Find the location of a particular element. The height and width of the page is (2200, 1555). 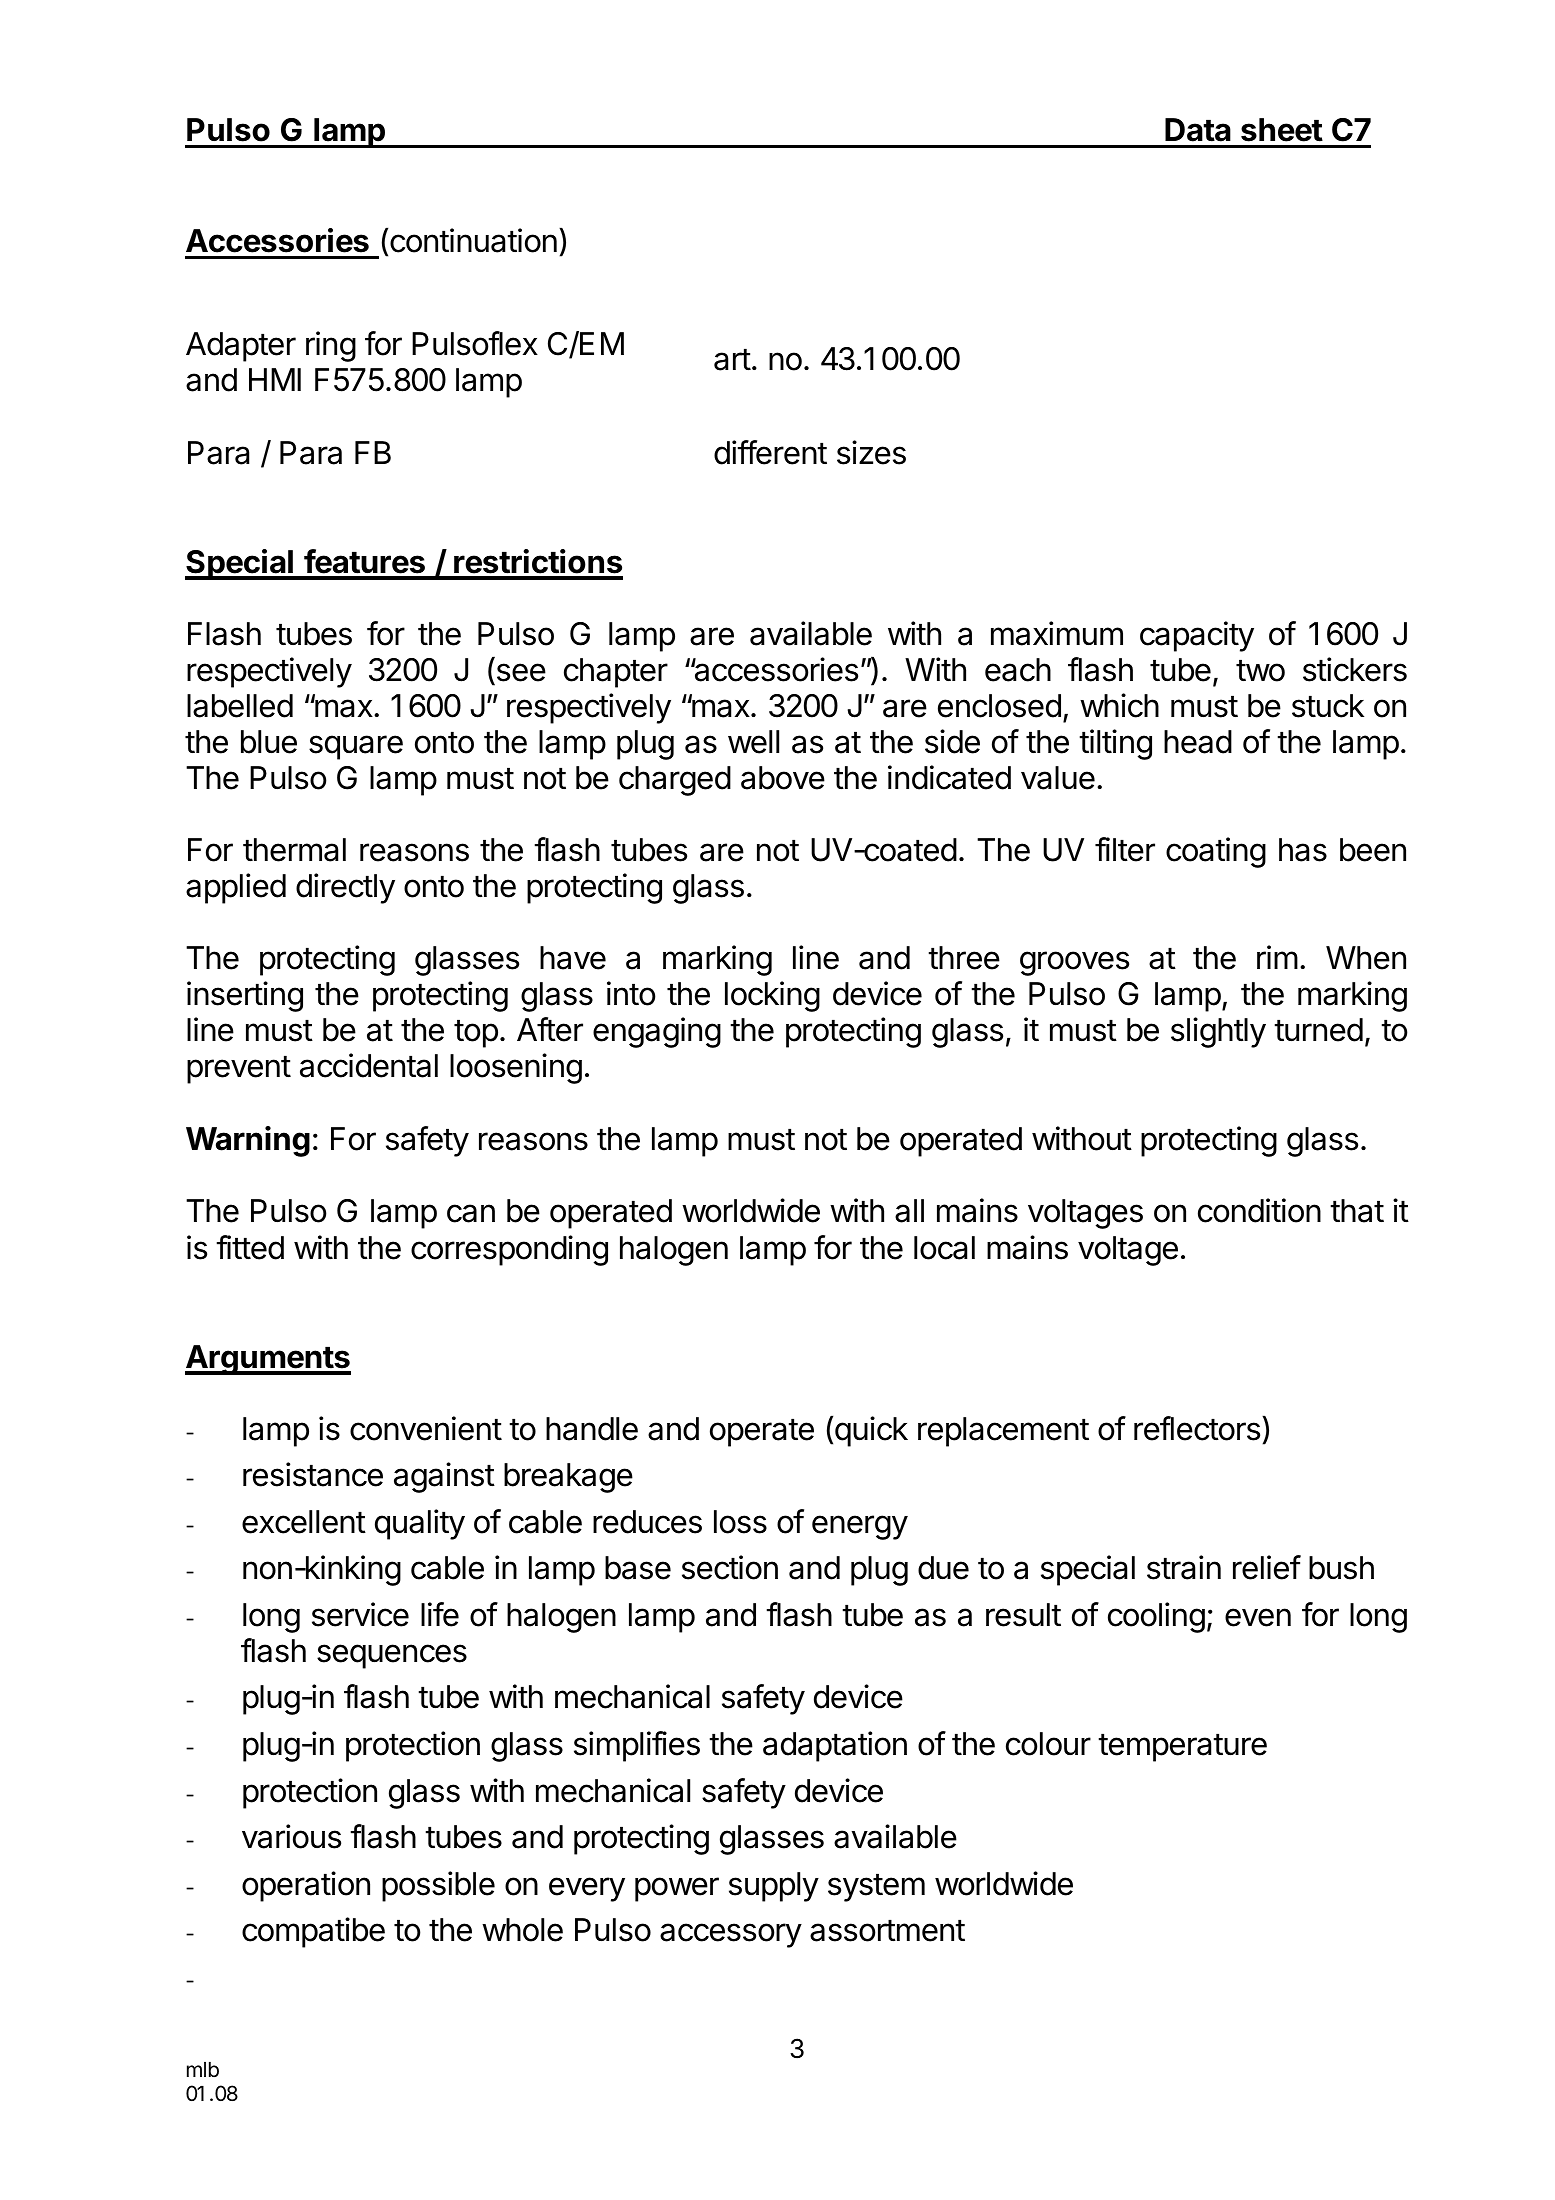

art is located at coordinates (732, 360).
